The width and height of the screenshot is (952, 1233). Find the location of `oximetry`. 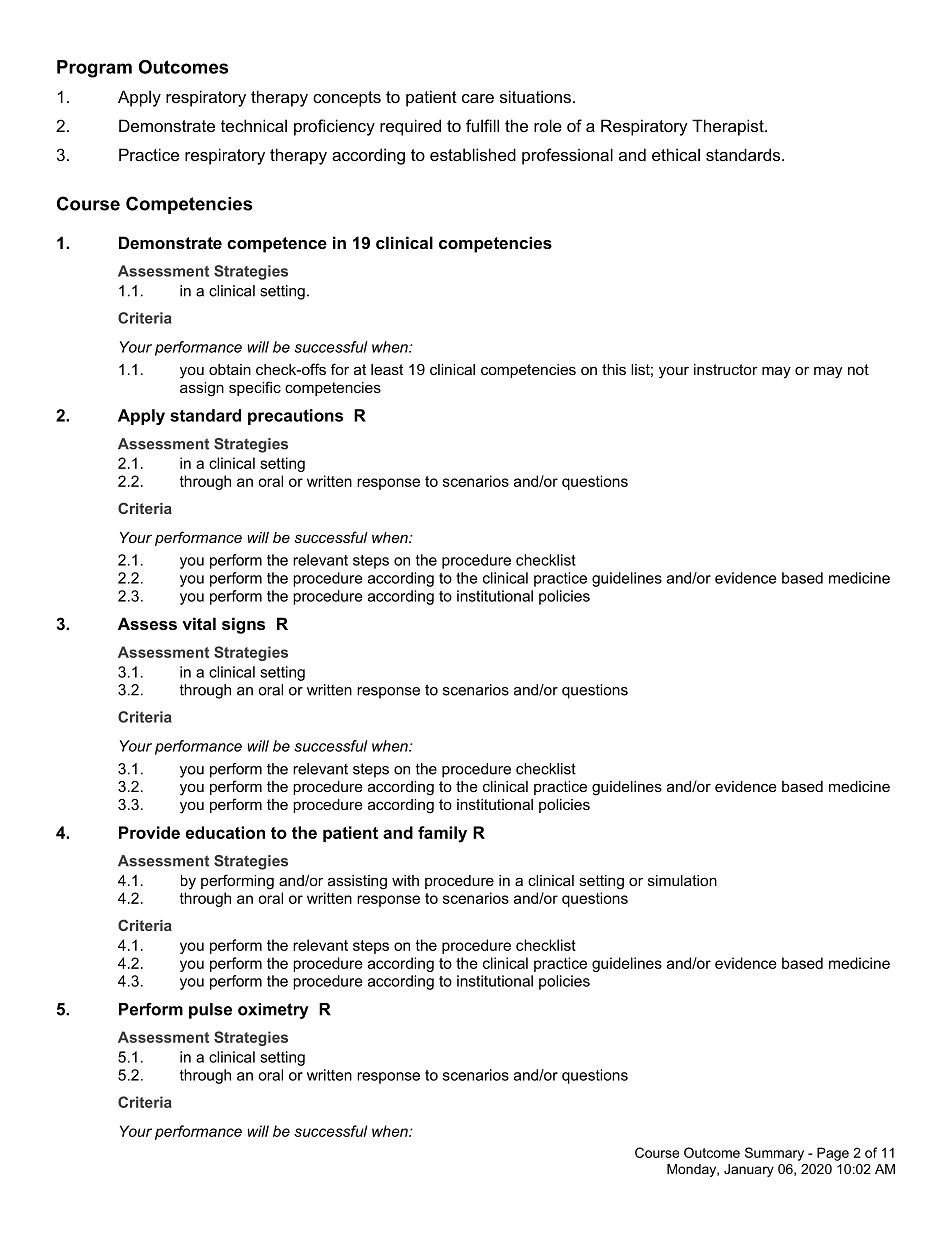

oximetry is located at coordinates (273, 1011).
